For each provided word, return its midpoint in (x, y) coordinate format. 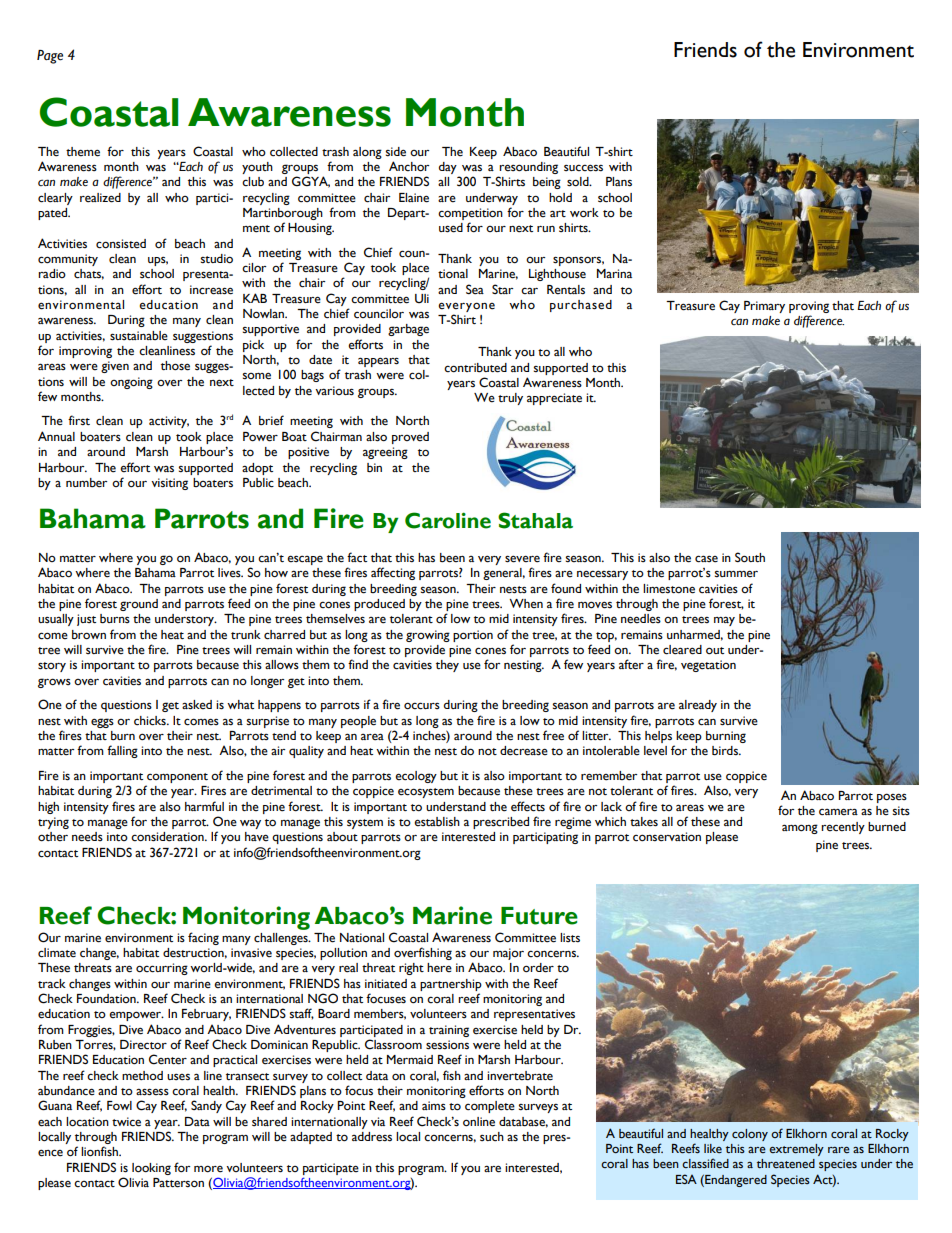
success (583, 168)
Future (539, 916)
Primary (764, 307)
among (800, 829)
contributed (475, 368)
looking (151, 1169)
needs (87, 837)
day (448, 168)
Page (50, 57)
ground (139, 605)
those (175, 366)
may (724, 621)
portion (473, 636)
